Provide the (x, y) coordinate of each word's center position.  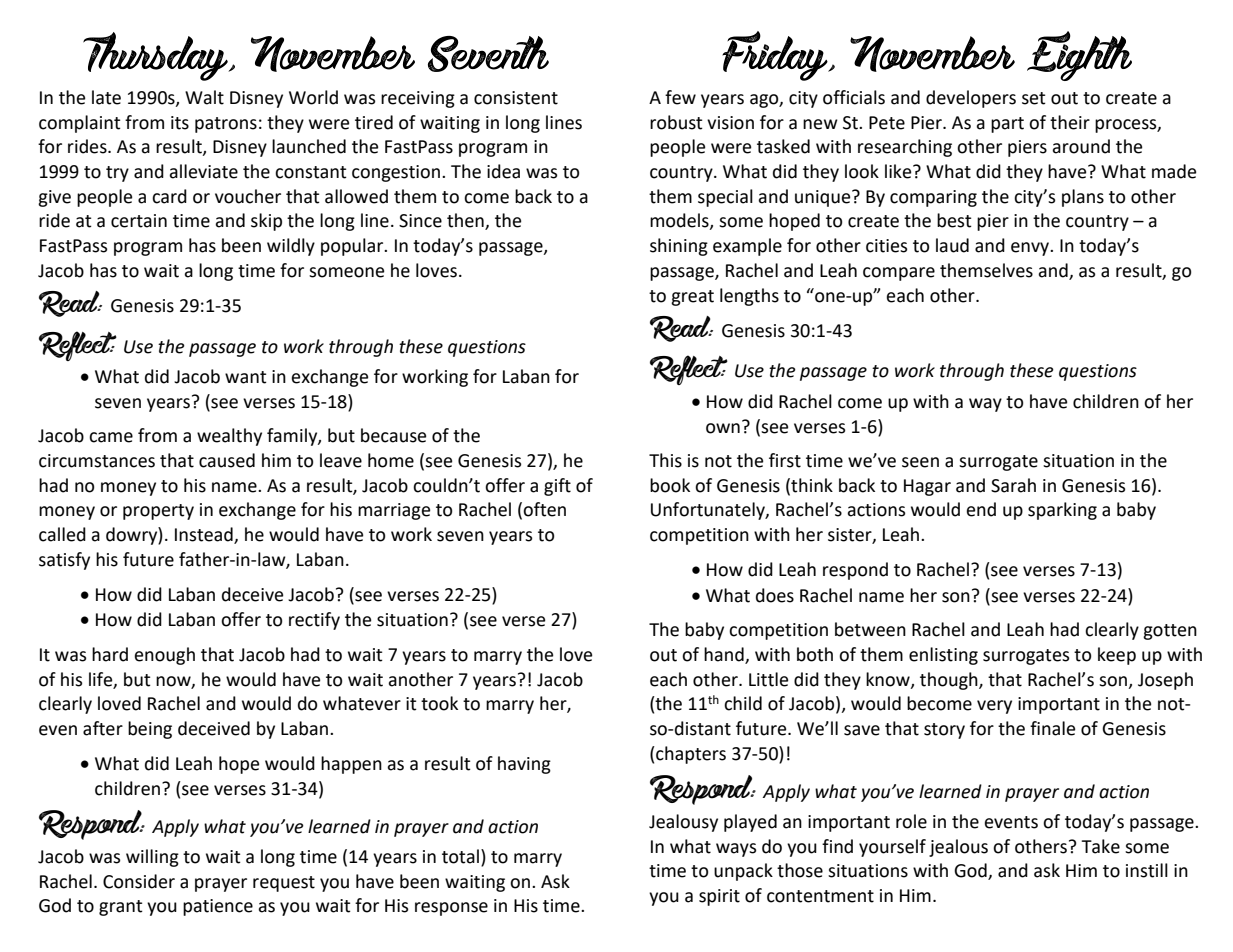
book (670, 485)
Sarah (1013, 485)
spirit (719, 897)
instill (1147, 870)
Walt (204, 97)
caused (227, 460)
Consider (139, 881)
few (680, 97)
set (1034, 98)
